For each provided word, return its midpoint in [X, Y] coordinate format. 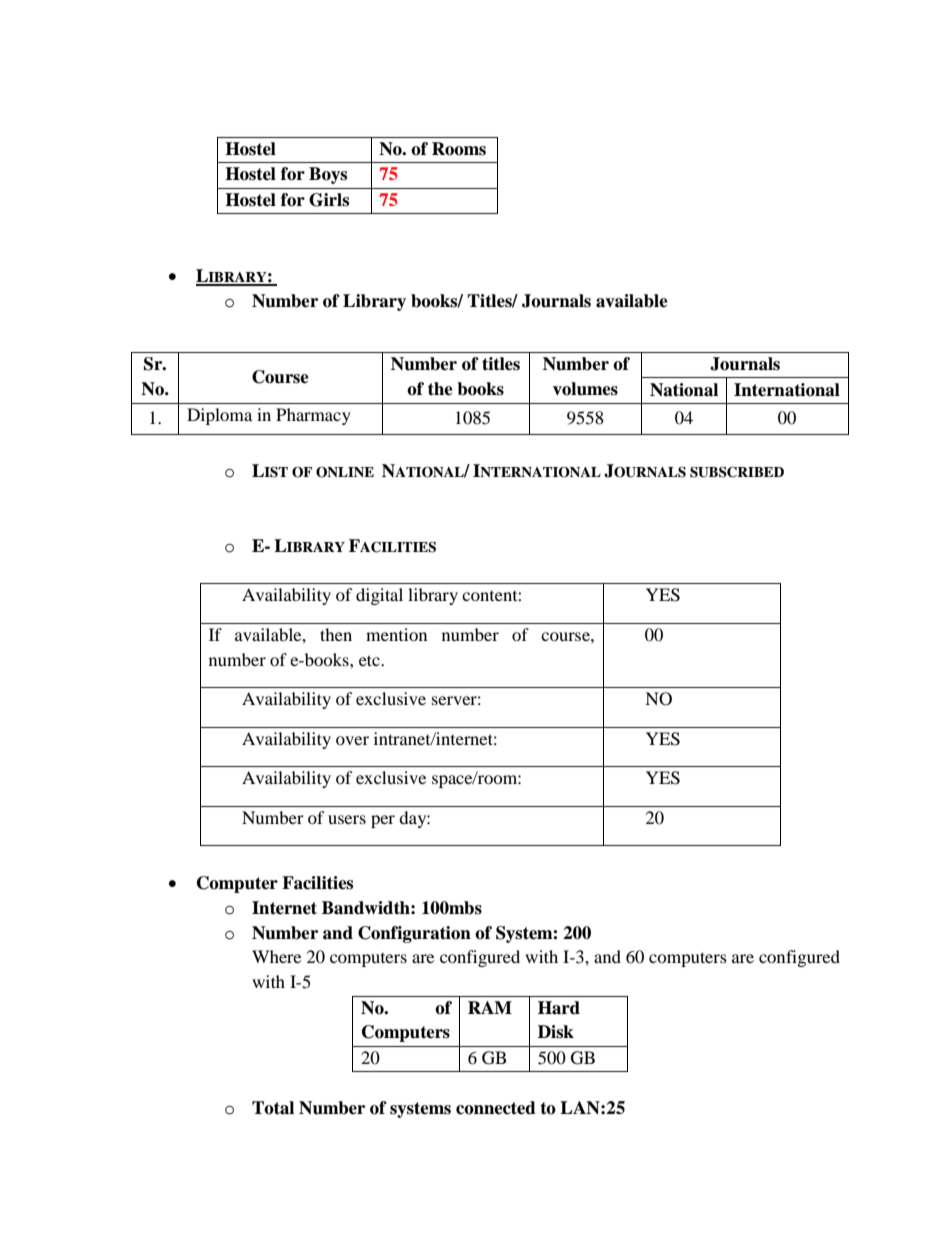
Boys [328, 175]
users [347, 819]
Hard [559, 1008]
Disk [556, 1032]
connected [496, 1108]
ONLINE [345, 472]
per [383, 821]
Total [273, 1108]
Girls [329, 200]
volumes [585, 389]
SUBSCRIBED [737, 472]
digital [379, 596]
